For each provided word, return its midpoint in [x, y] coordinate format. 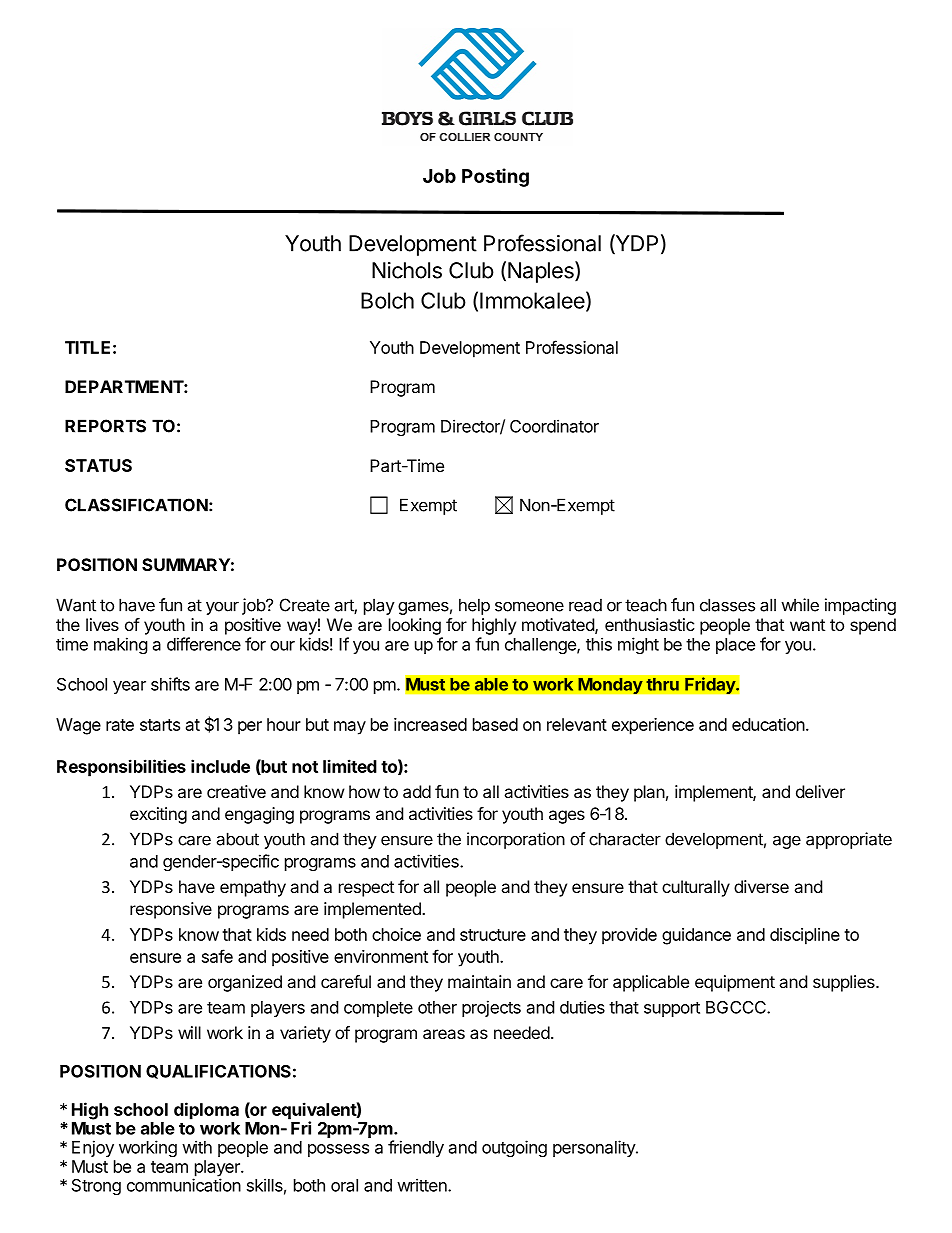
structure [493, 935]
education [768, 724]
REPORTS [105, 426]
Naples [542, 272]
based [495, 724]
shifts [170, 684]
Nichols [407, 270]
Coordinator [554, 426]
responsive [171, 910]
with [197, 1147]
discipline [805, 936]
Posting [495, 177]
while [800, 605]
